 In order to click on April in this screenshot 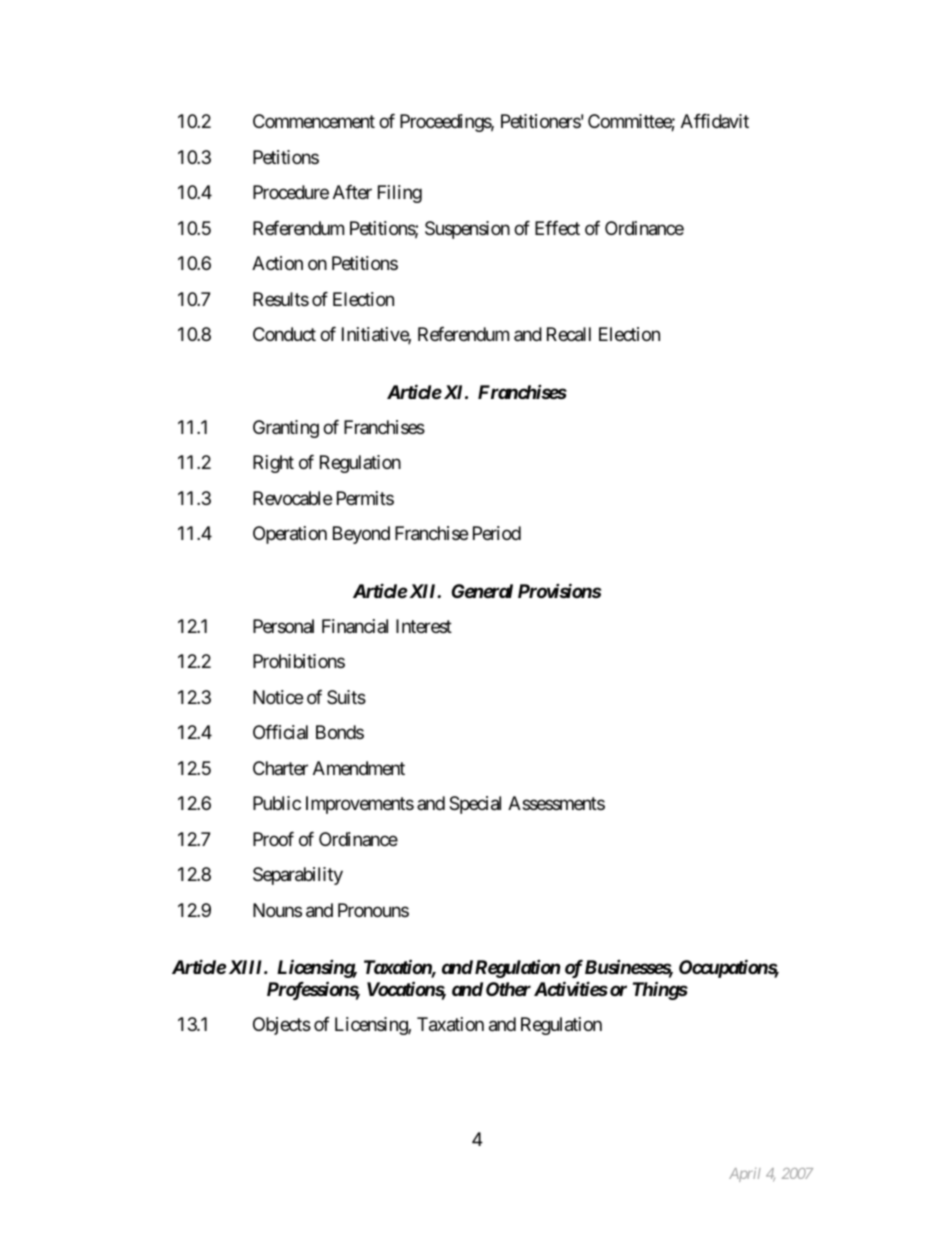, I will do `click(745, 1175)`.
